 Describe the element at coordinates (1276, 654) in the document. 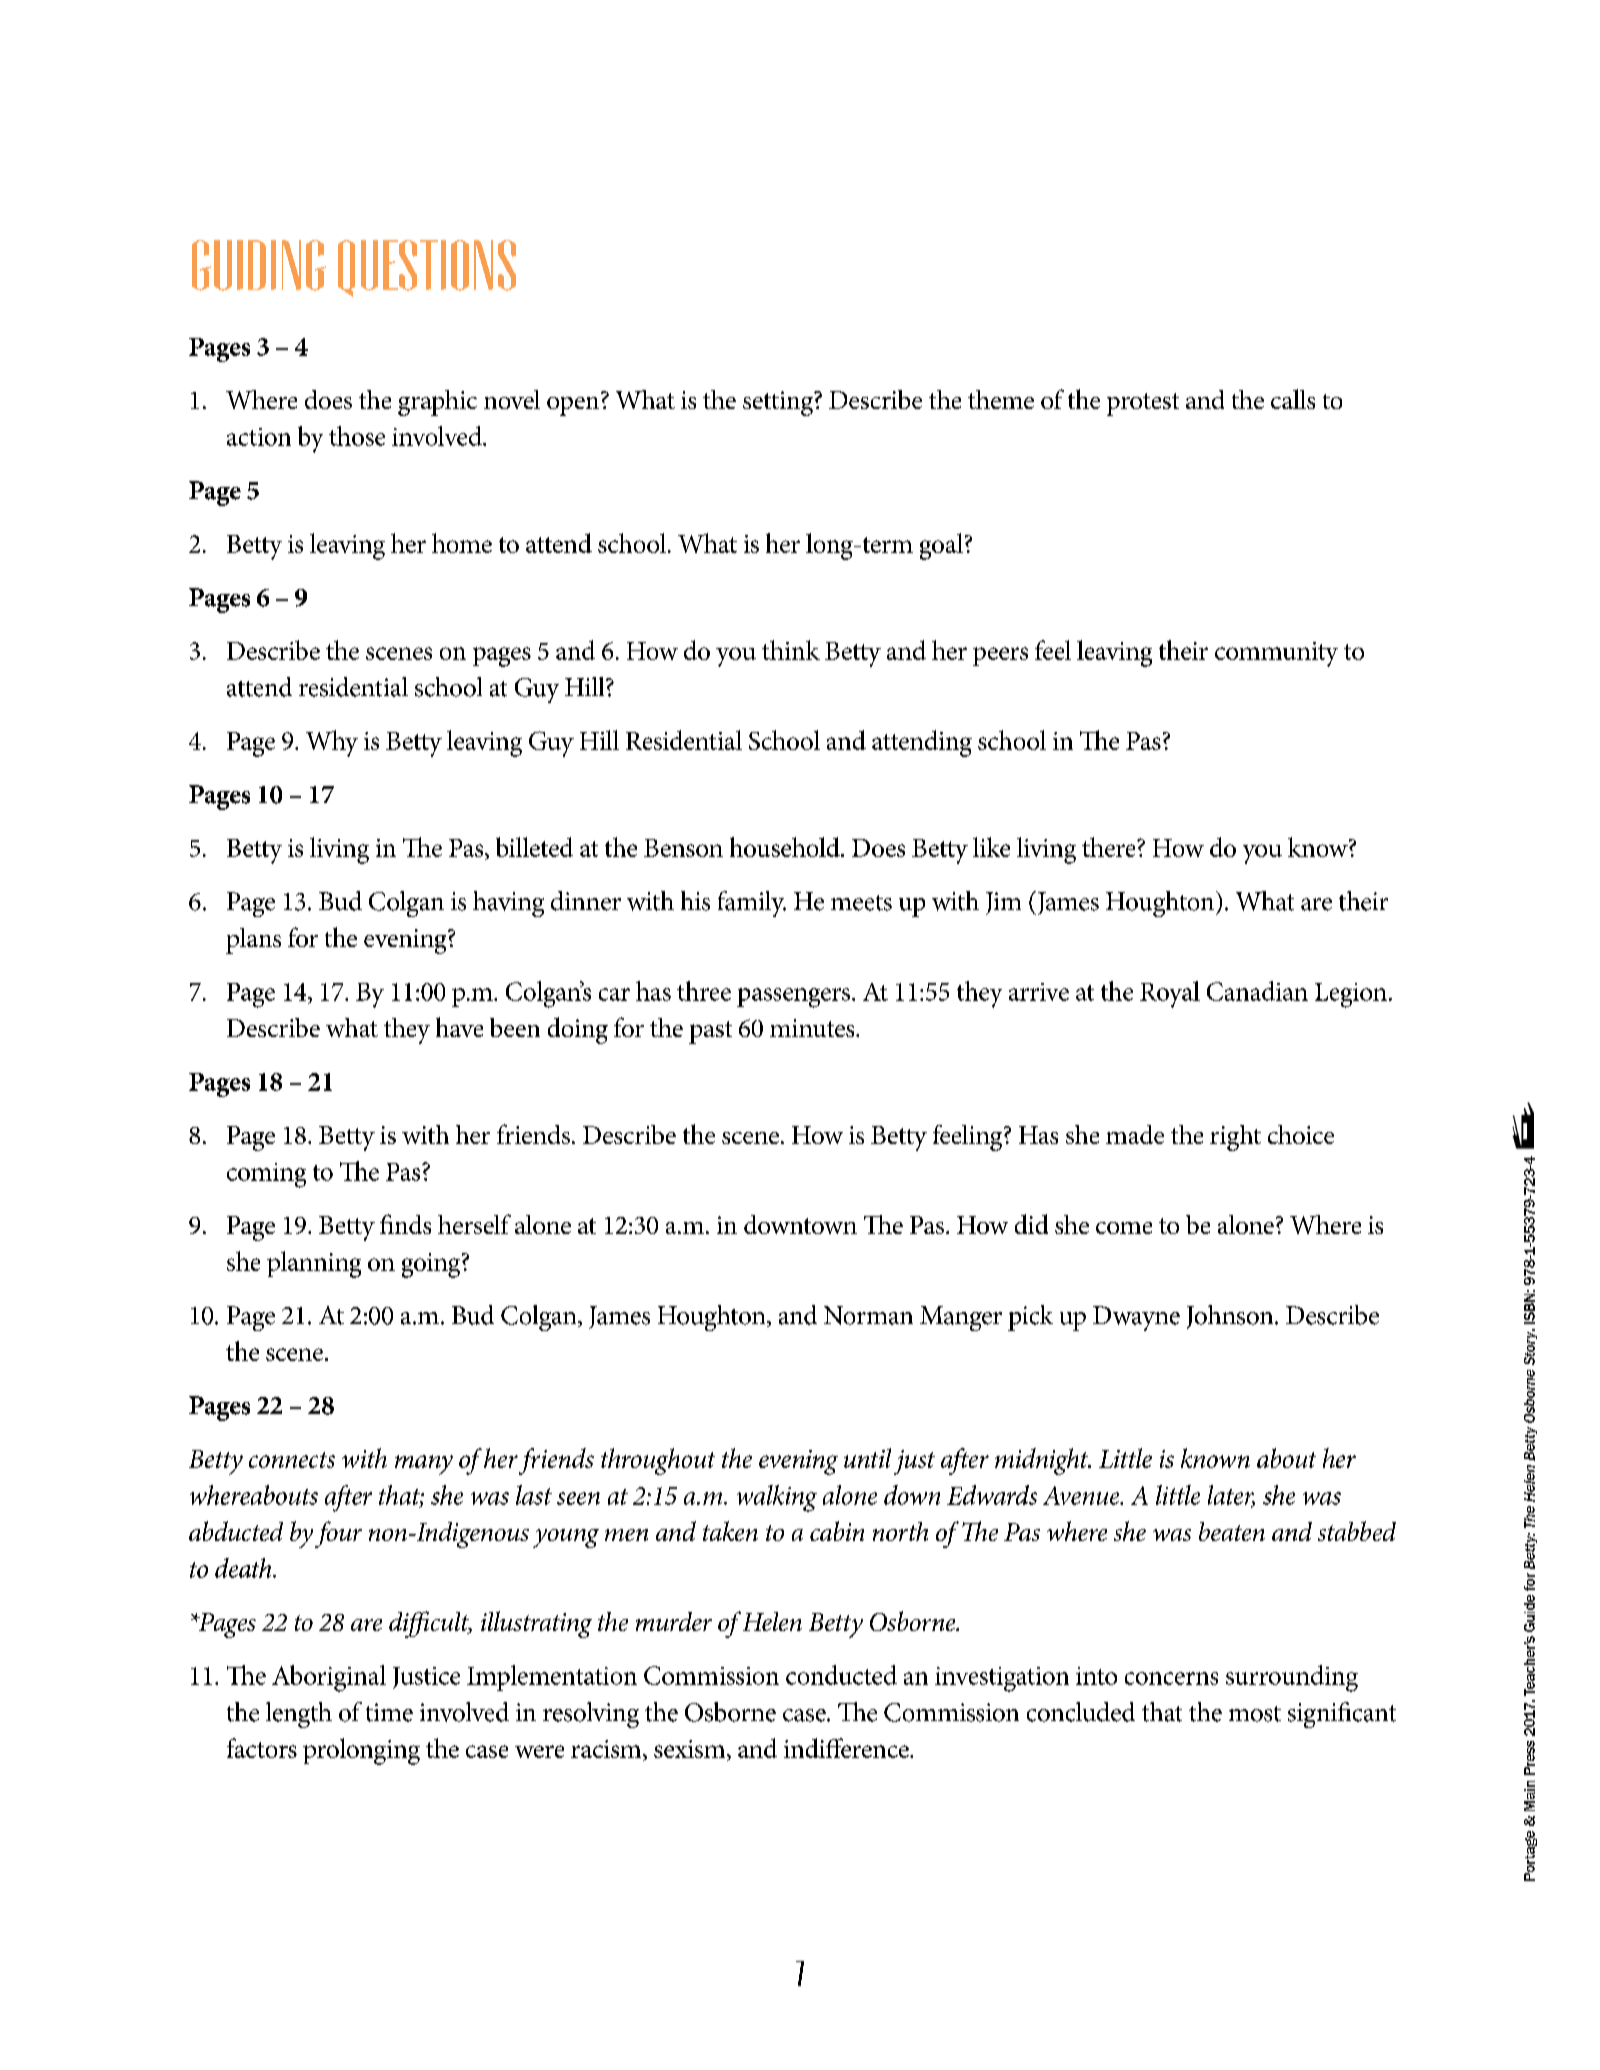

I see `community` at that location.
